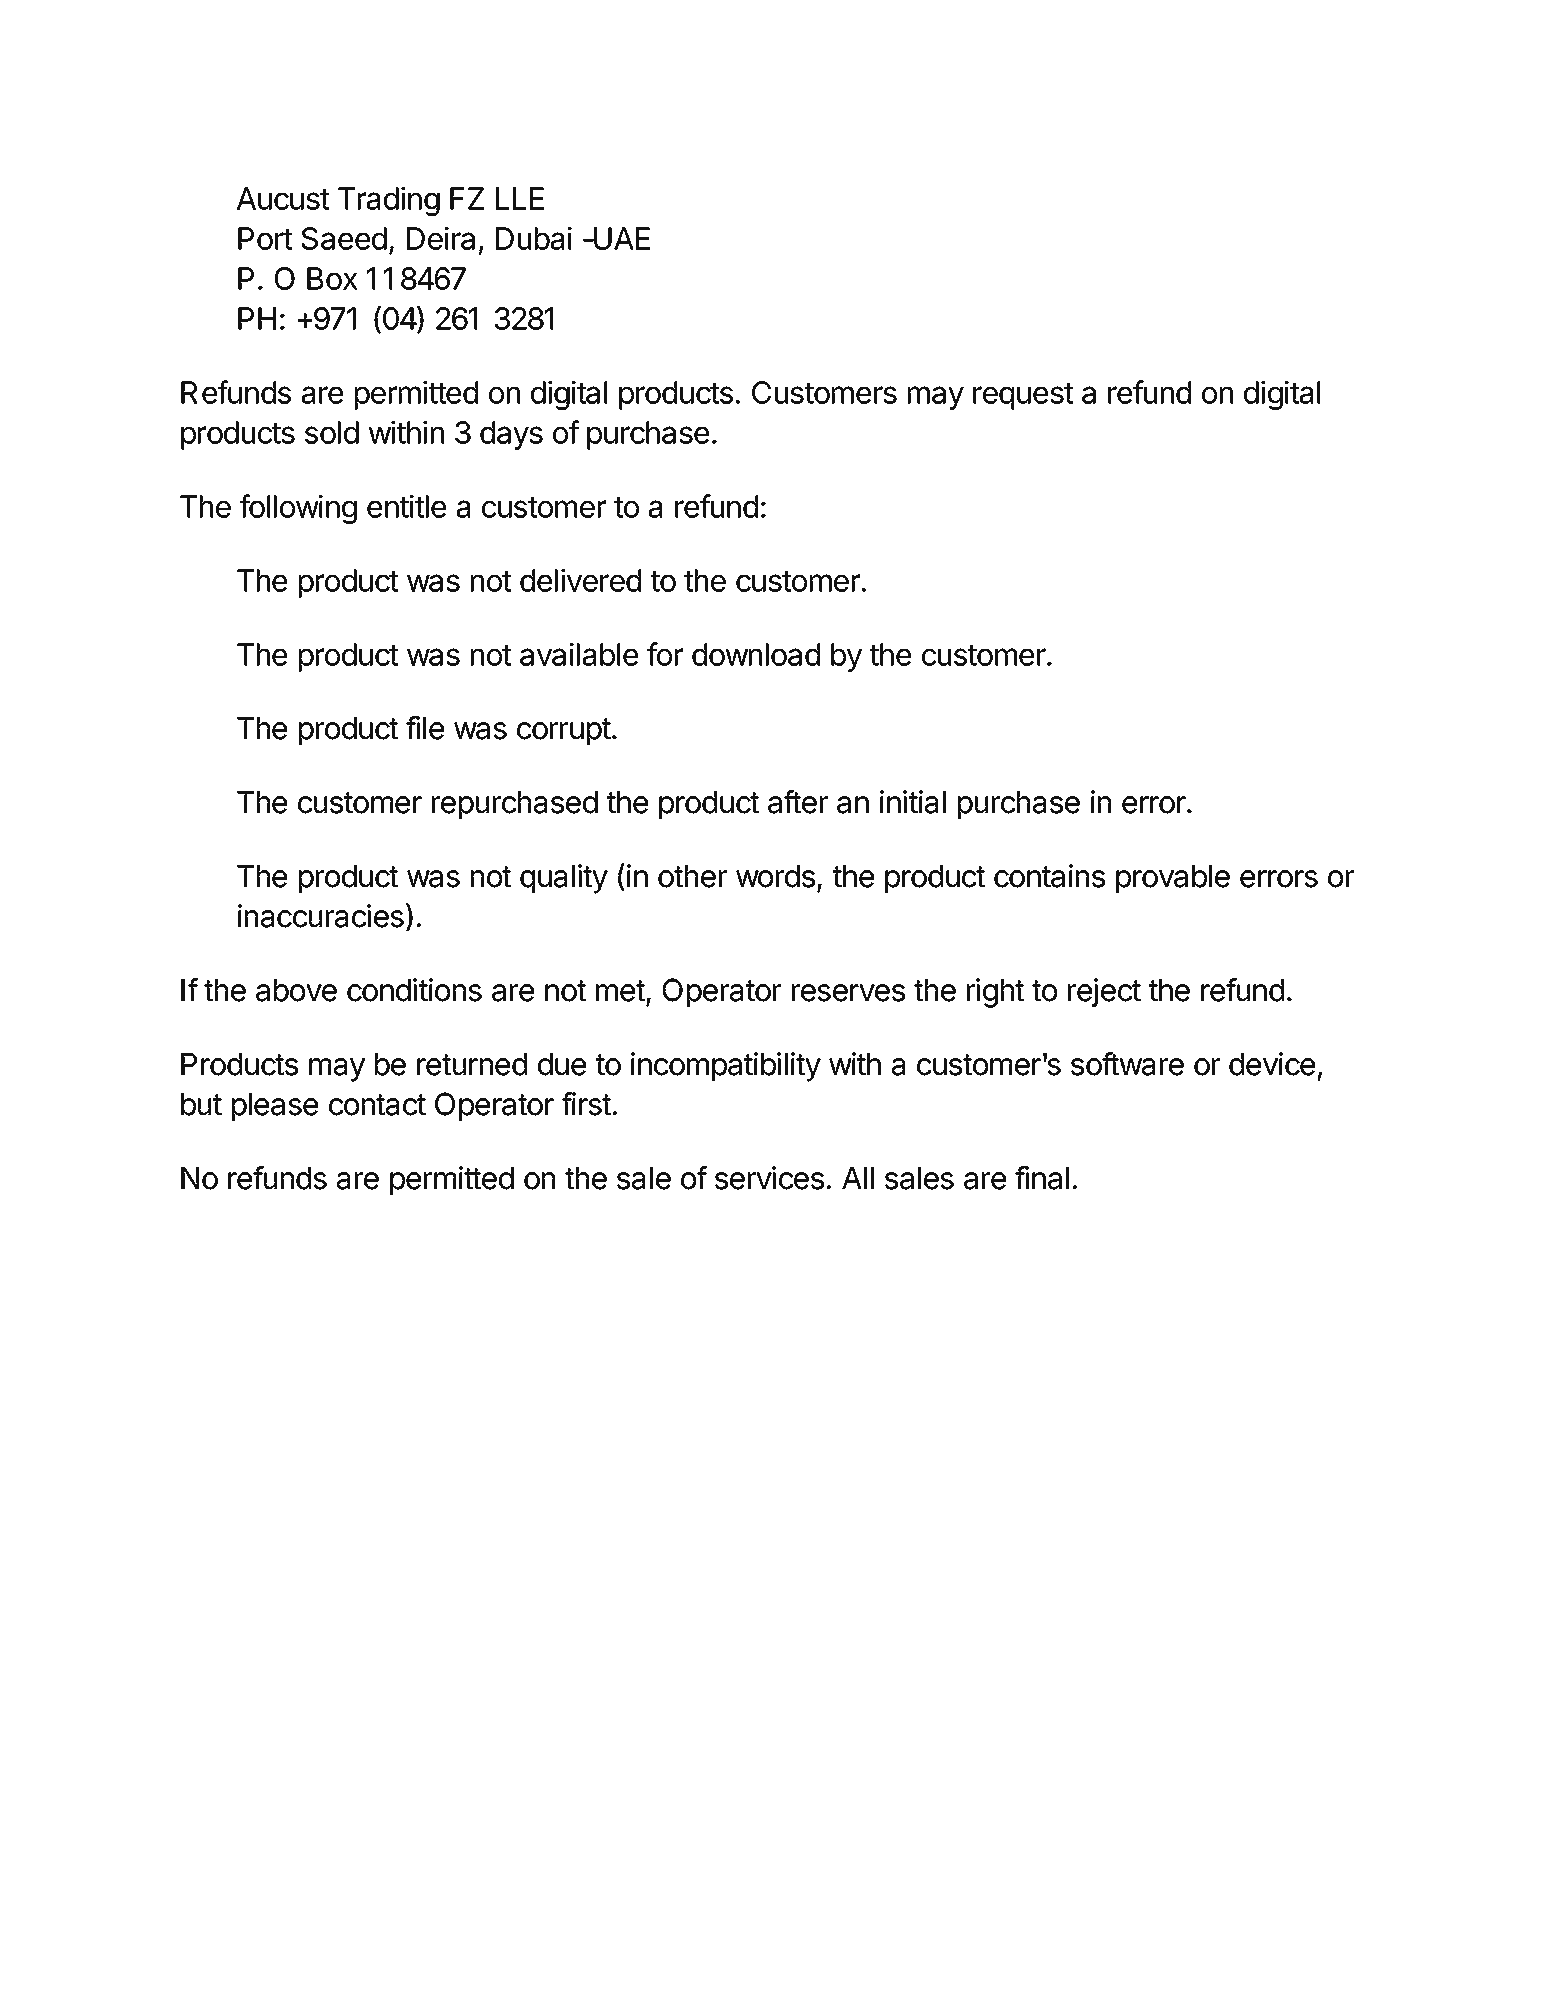 The height and width of the document is (2002, 1547). What do you see at coordinates (425, 728) in the document?
I see `file` at bounding box center [425, 728].
